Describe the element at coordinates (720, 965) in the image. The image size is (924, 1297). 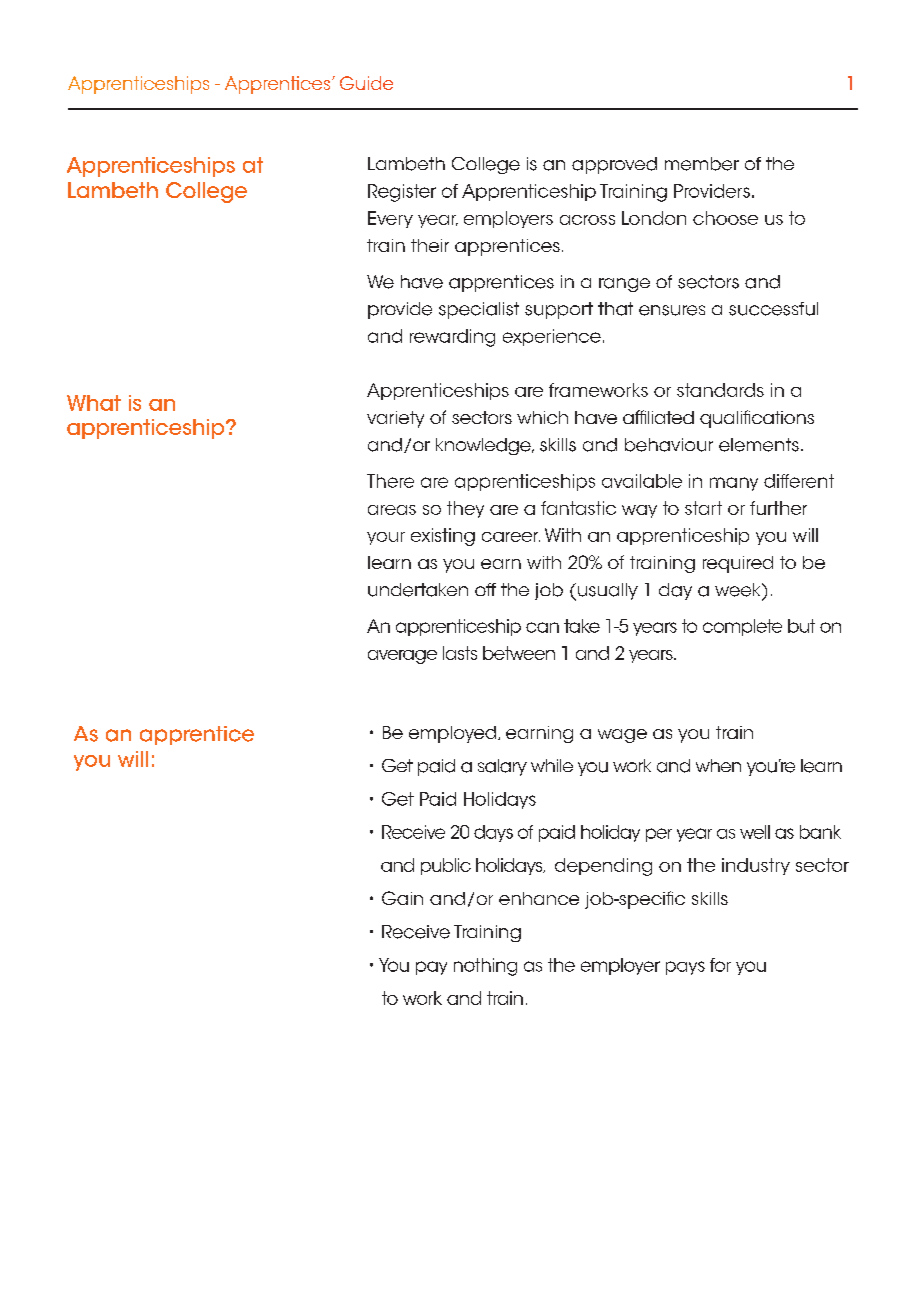
I see `for` at that location.
